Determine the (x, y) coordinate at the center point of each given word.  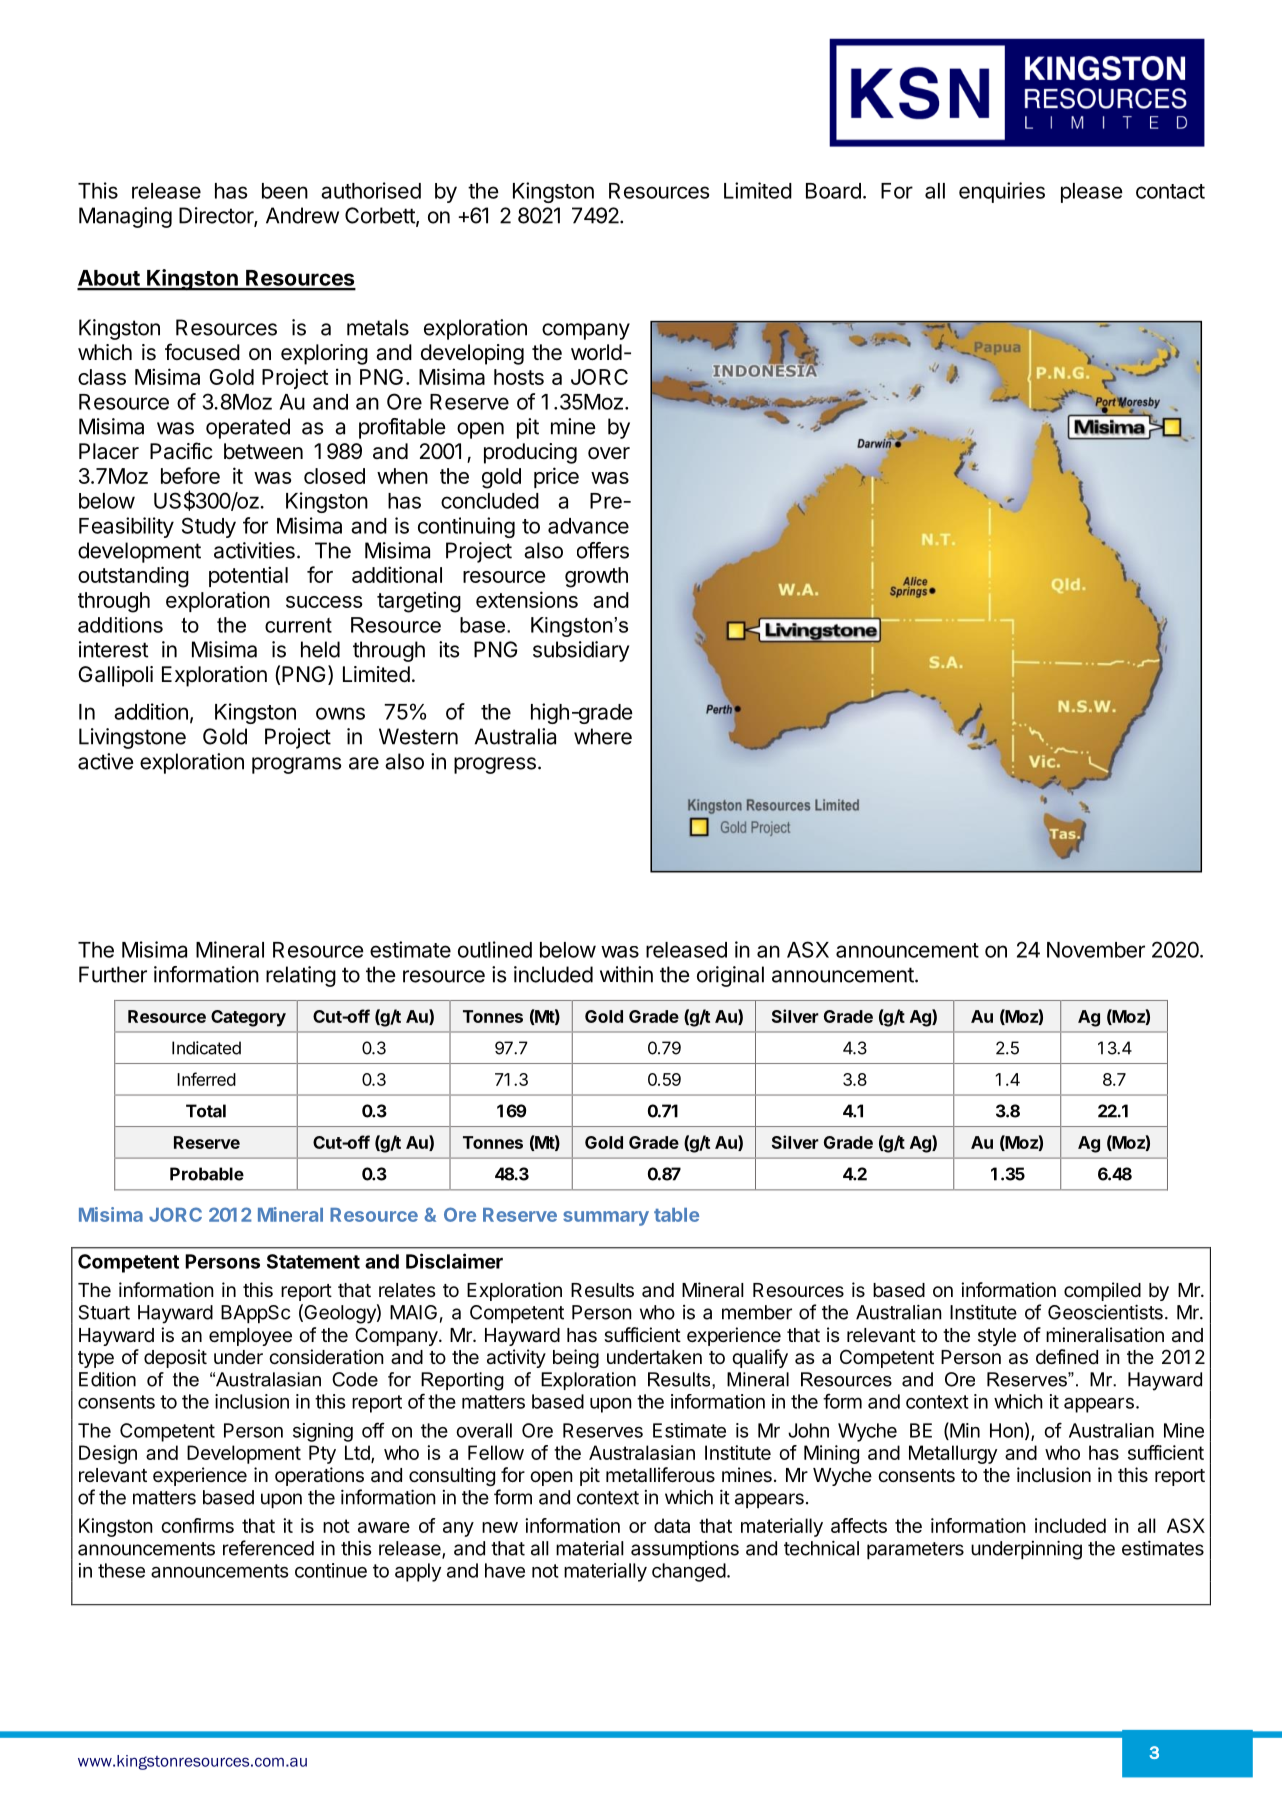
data (672, 1525)
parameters (915, 1551)
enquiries (1002, 192)
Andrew (302, 215)
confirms (197, 1525)
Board (833, 191)
